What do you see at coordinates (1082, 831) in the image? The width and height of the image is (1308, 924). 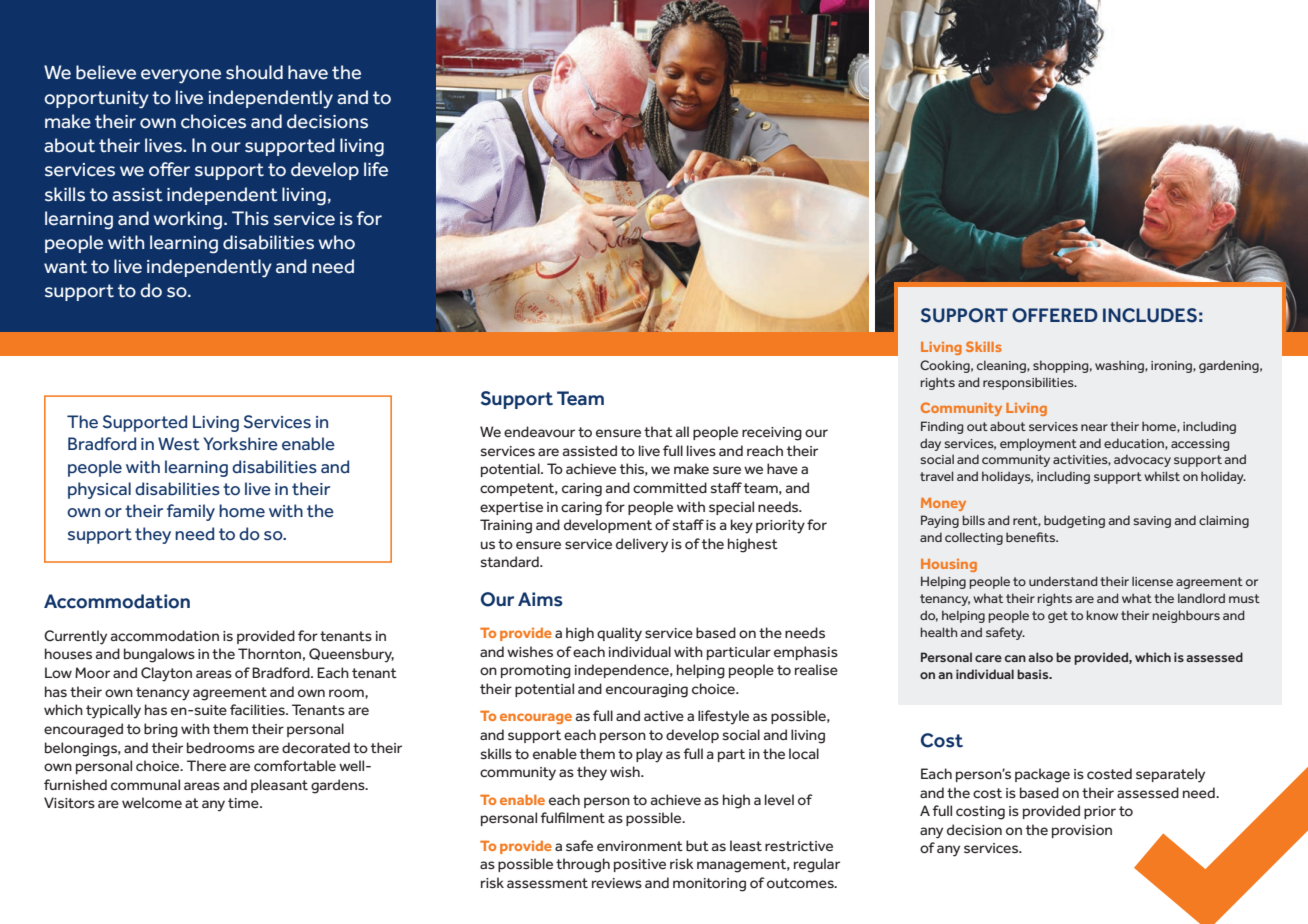 I see `provision` at bounding box center [1082, 831].
